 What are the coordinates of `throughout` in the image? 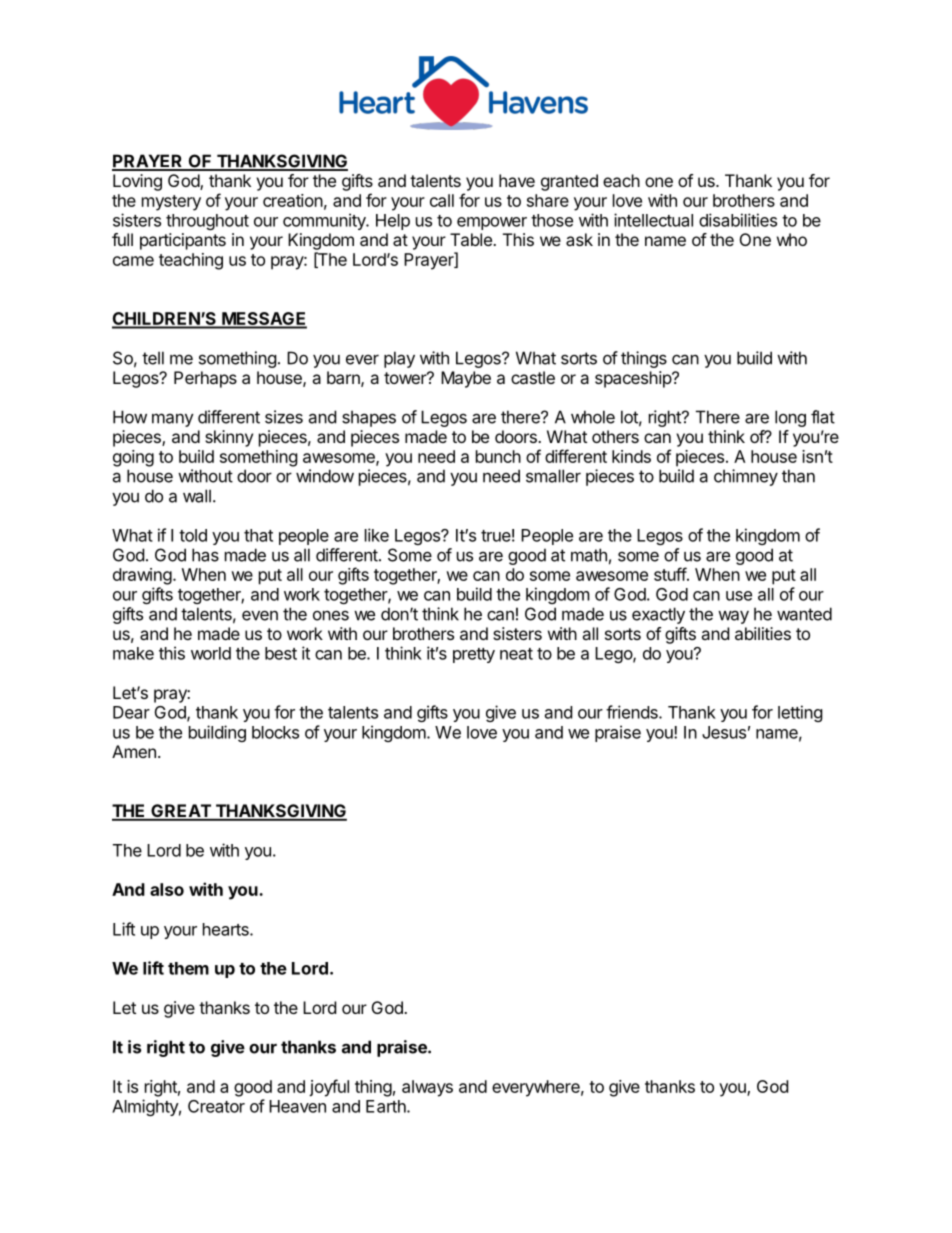 It's located at (207, 222).
